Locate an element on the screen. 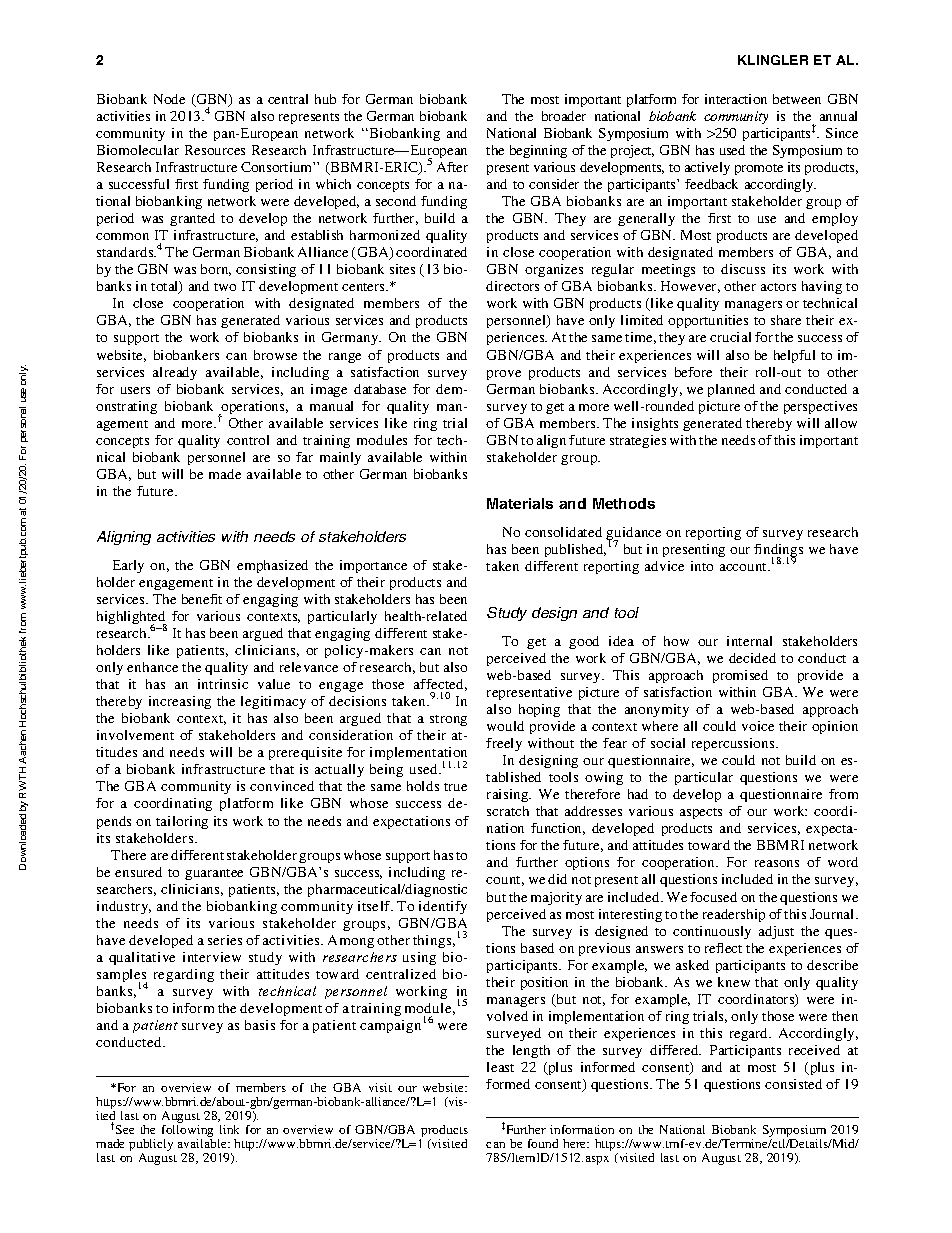 The height and width of the screenshot is (1233, 952). control is located at coordinates (248, 440).
